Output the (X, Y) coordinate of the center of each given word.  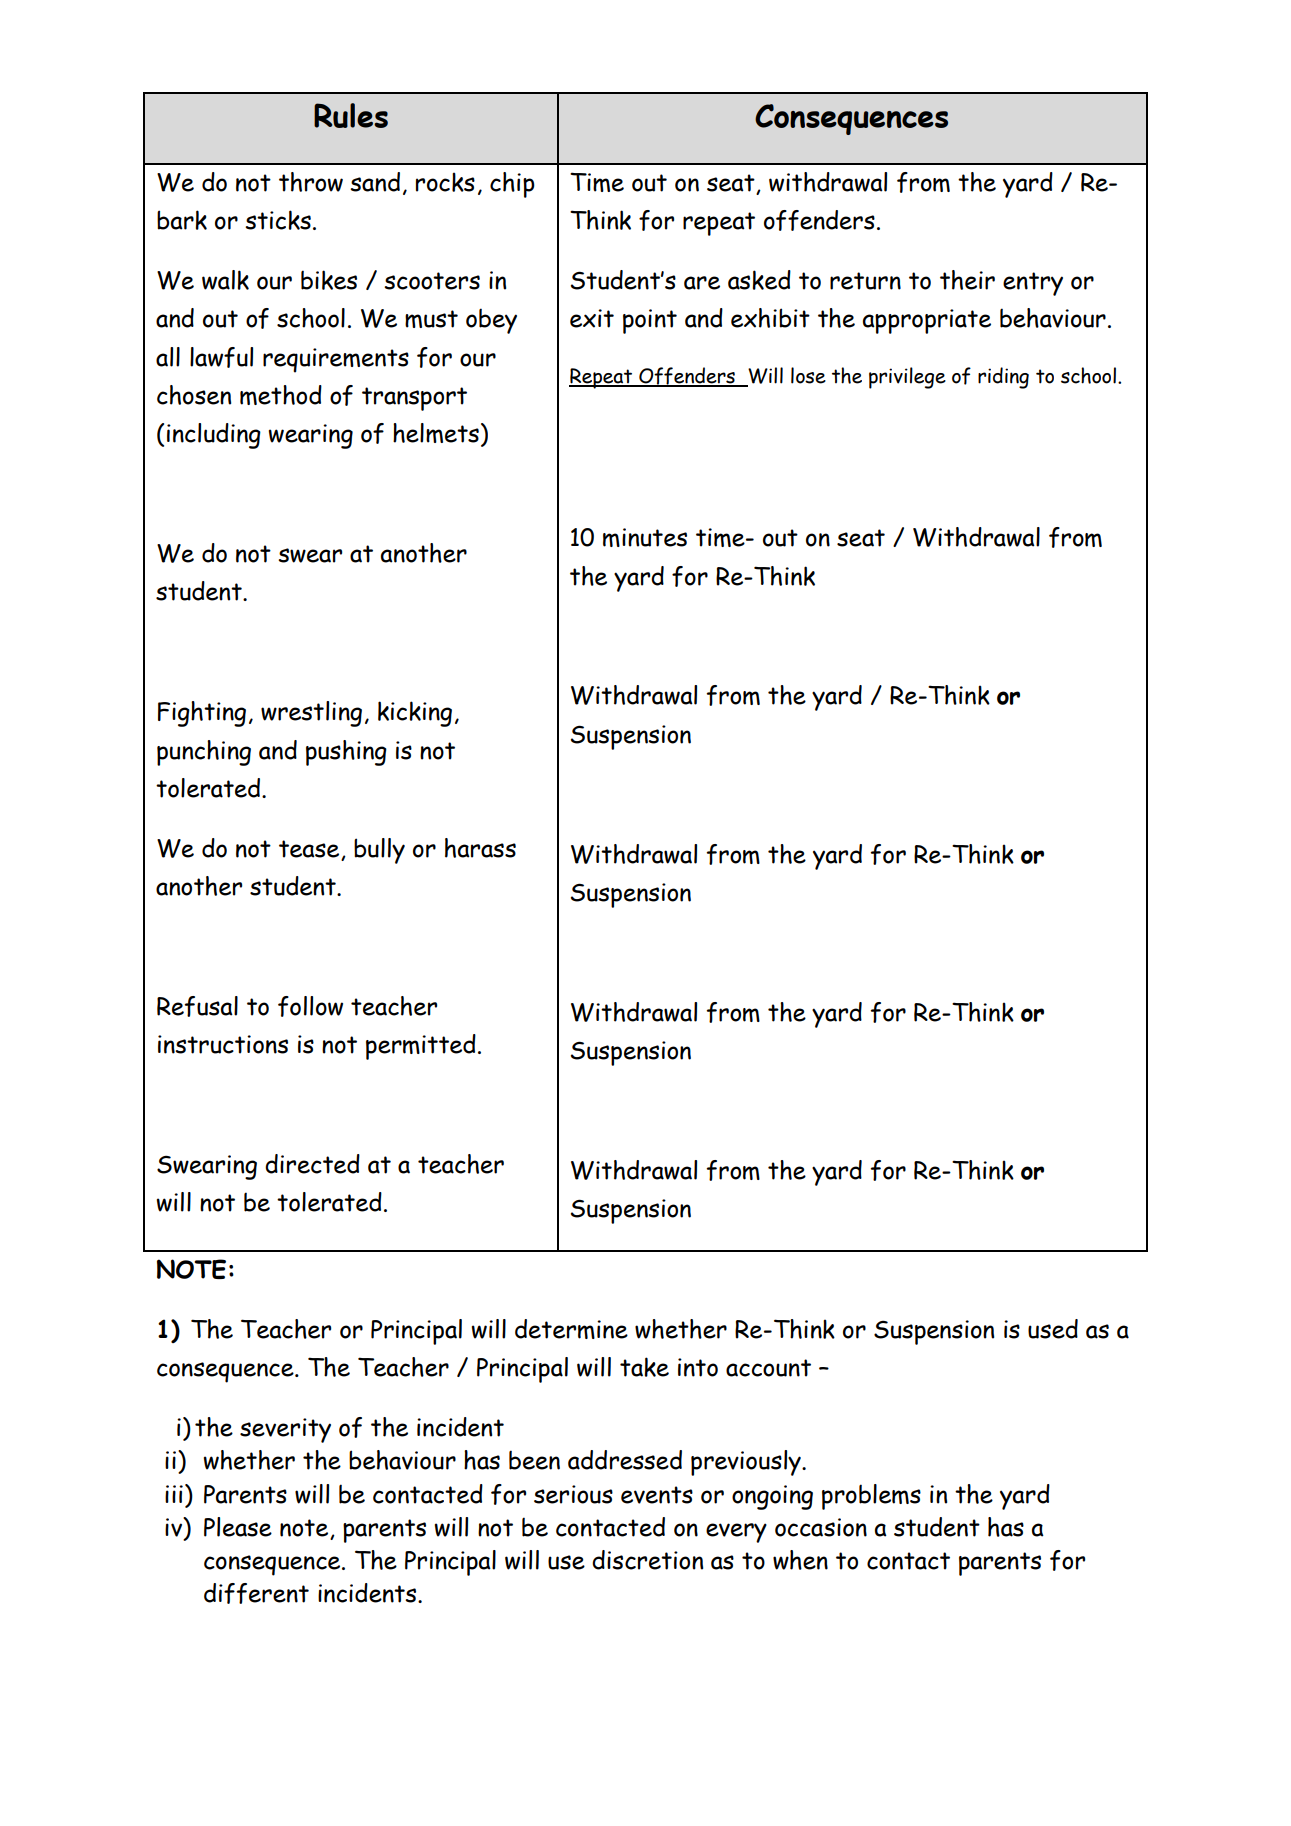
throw (311, 182)
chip (512, 185)
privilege (907, 378)
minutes (645, 537)
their (967, 280)
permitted (421, 1047)
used (1053, 1329)
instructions (223, 1044)
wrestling (311, 714)
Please (238, 1527)
